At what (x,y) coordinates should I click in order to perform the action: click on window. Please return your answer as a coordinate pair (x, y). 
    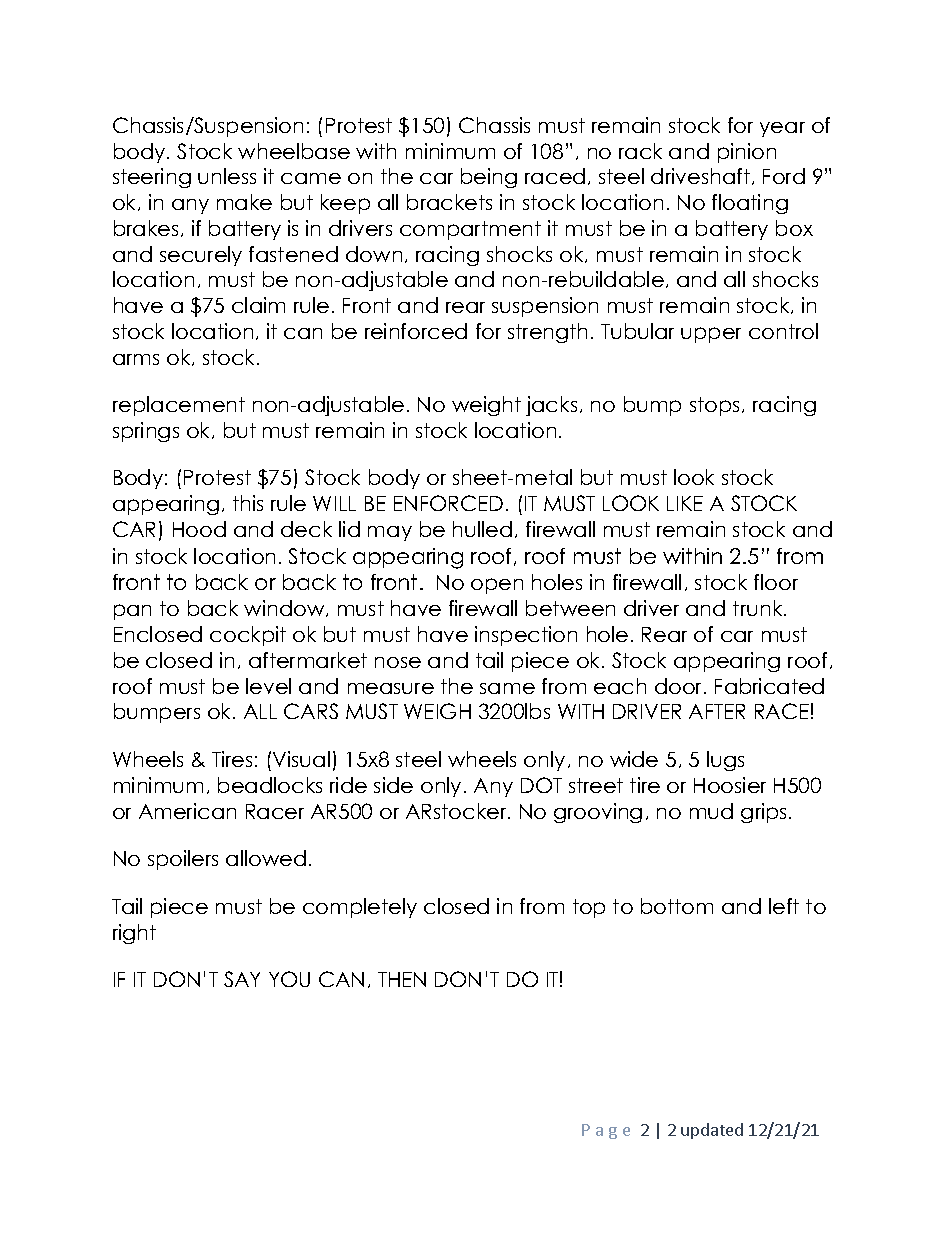
    Looking at the image, I should click on (285, 608).
